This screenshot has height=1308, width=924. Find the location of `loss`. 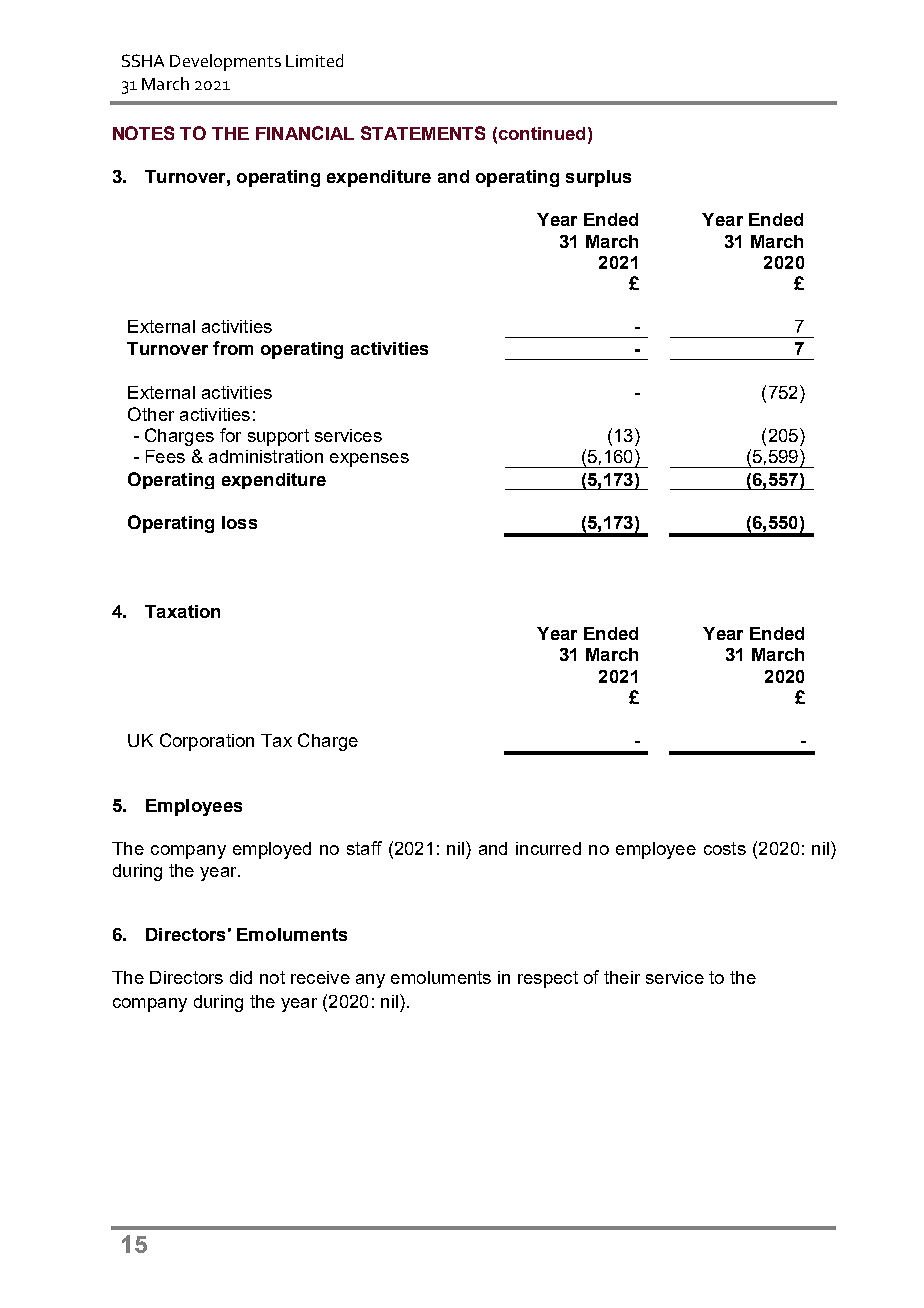

loss is located at coordinates (239, 522).
